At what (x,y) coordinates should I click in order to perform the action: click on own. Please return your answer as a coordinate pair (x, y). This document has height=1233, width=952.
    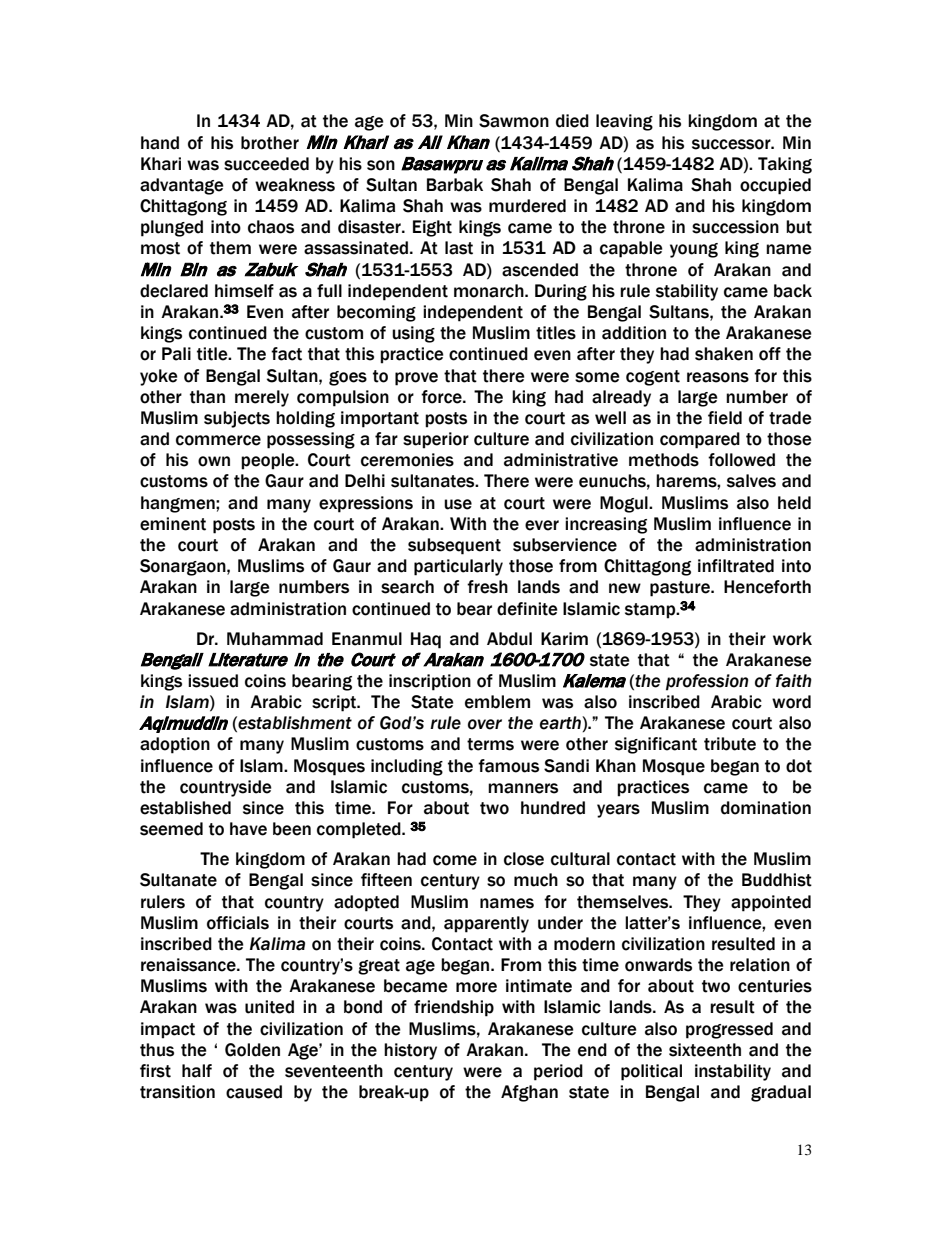
    Looking at the image, I should click on (214, 461).
